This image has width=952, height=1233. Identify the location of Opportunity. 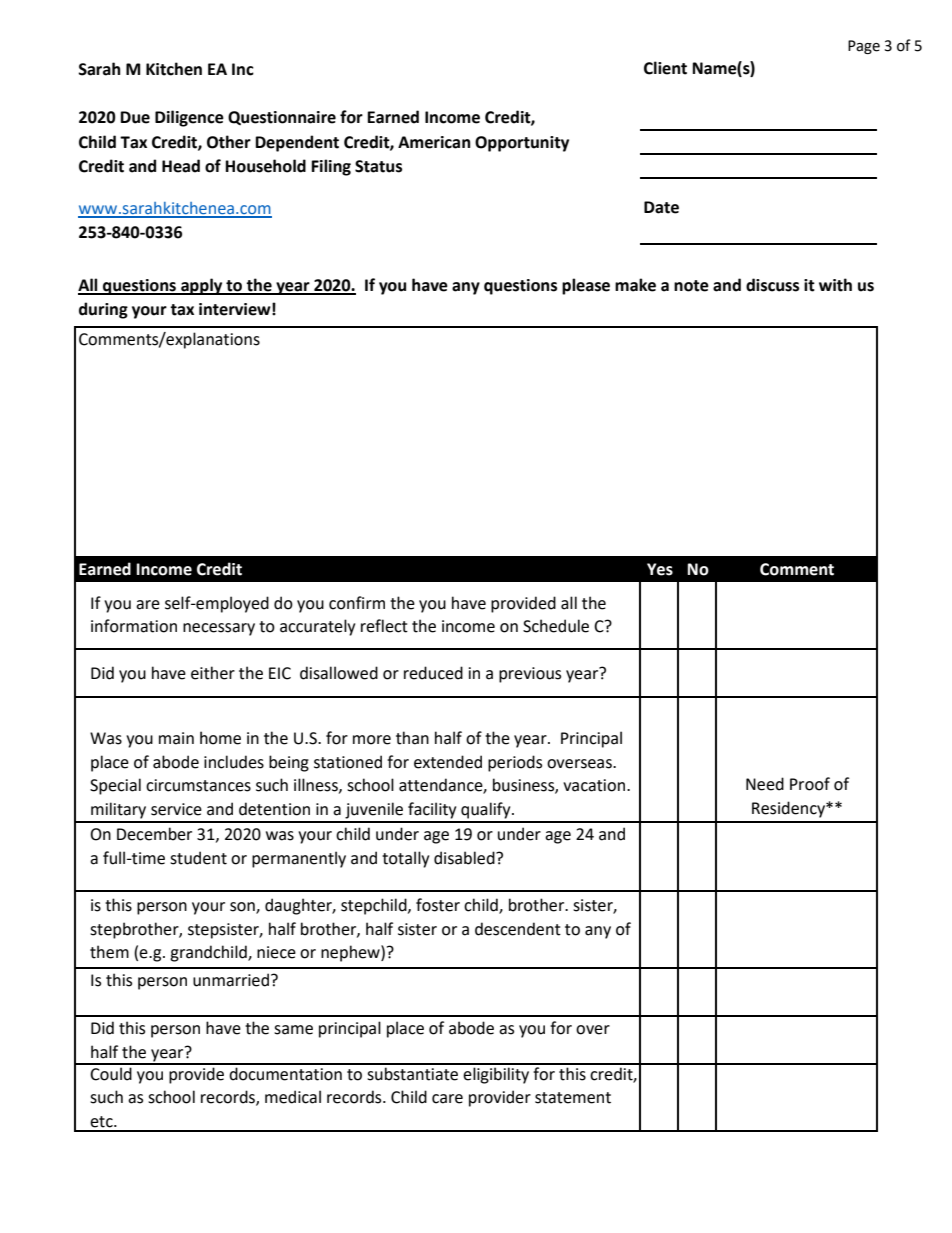
(522, 144).
